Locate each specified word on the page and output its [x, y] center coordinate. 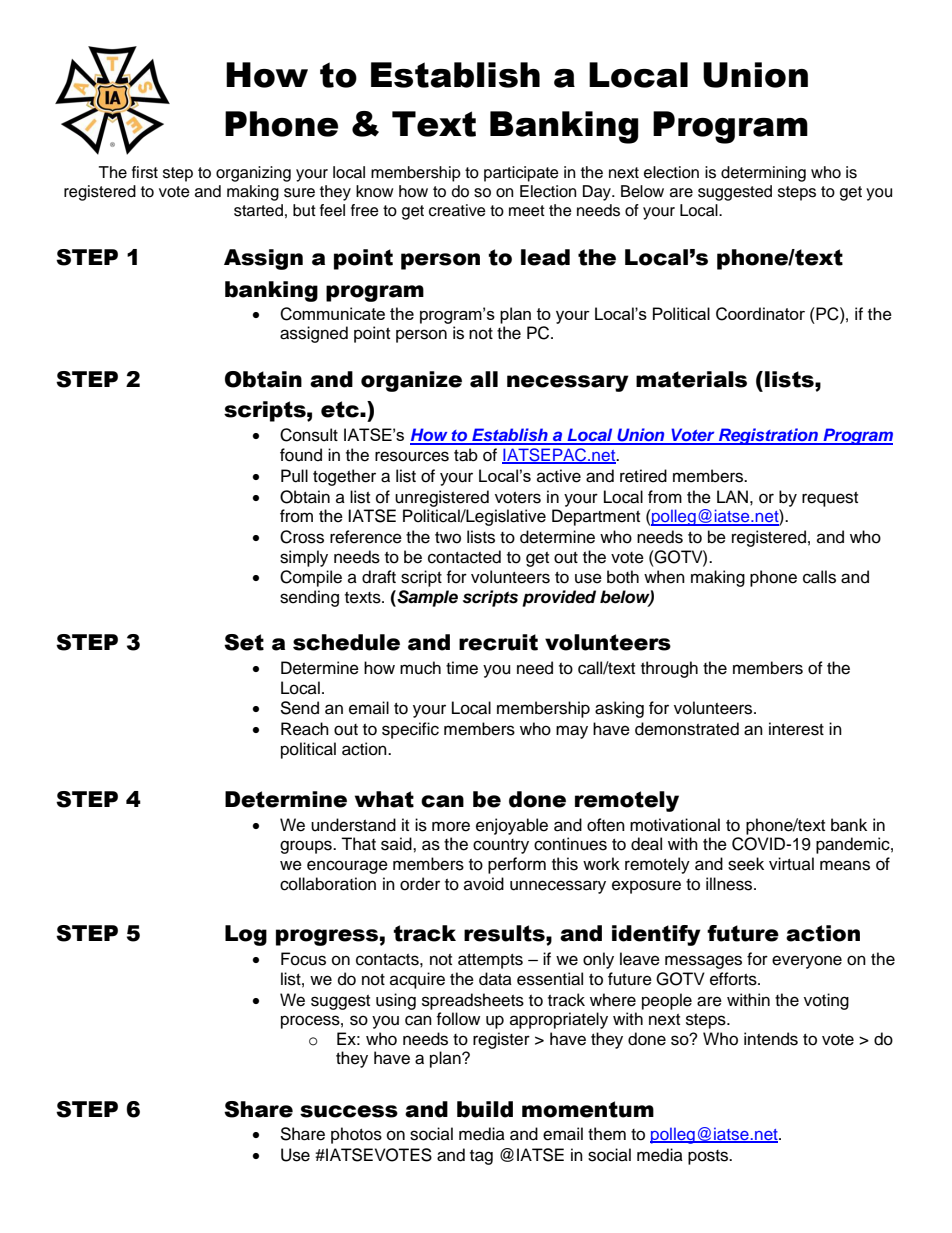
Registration [768, 436]
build [485, 1109]
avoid [484, 884]
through [669, 669]
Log [246, 935]
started [258, 210]
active [559, 476]
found [301, 455]
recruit [498, 642]
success [349, 1111]
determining [763, 174]
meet [527, 211]
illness [730, 884]
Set [244, 642]
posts [709, 1157]
